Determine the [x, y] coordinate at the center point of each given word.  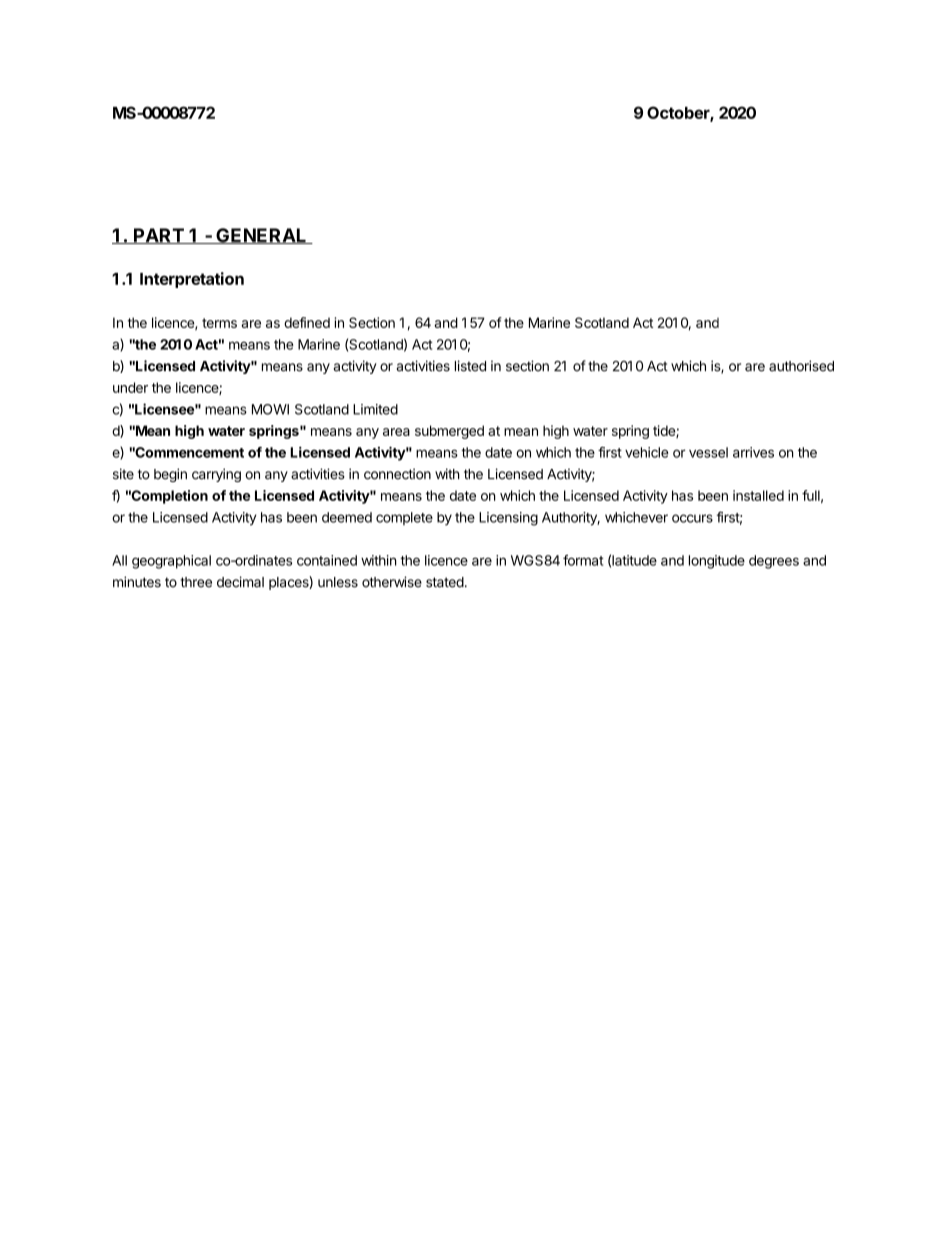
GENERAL [261, 236]
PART [159, 236]
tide [665, 431]
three [196, 582]
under [130, 387]
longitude [717, 562]
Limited [375, 409]
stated [445, 582]
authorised [801, 366]
